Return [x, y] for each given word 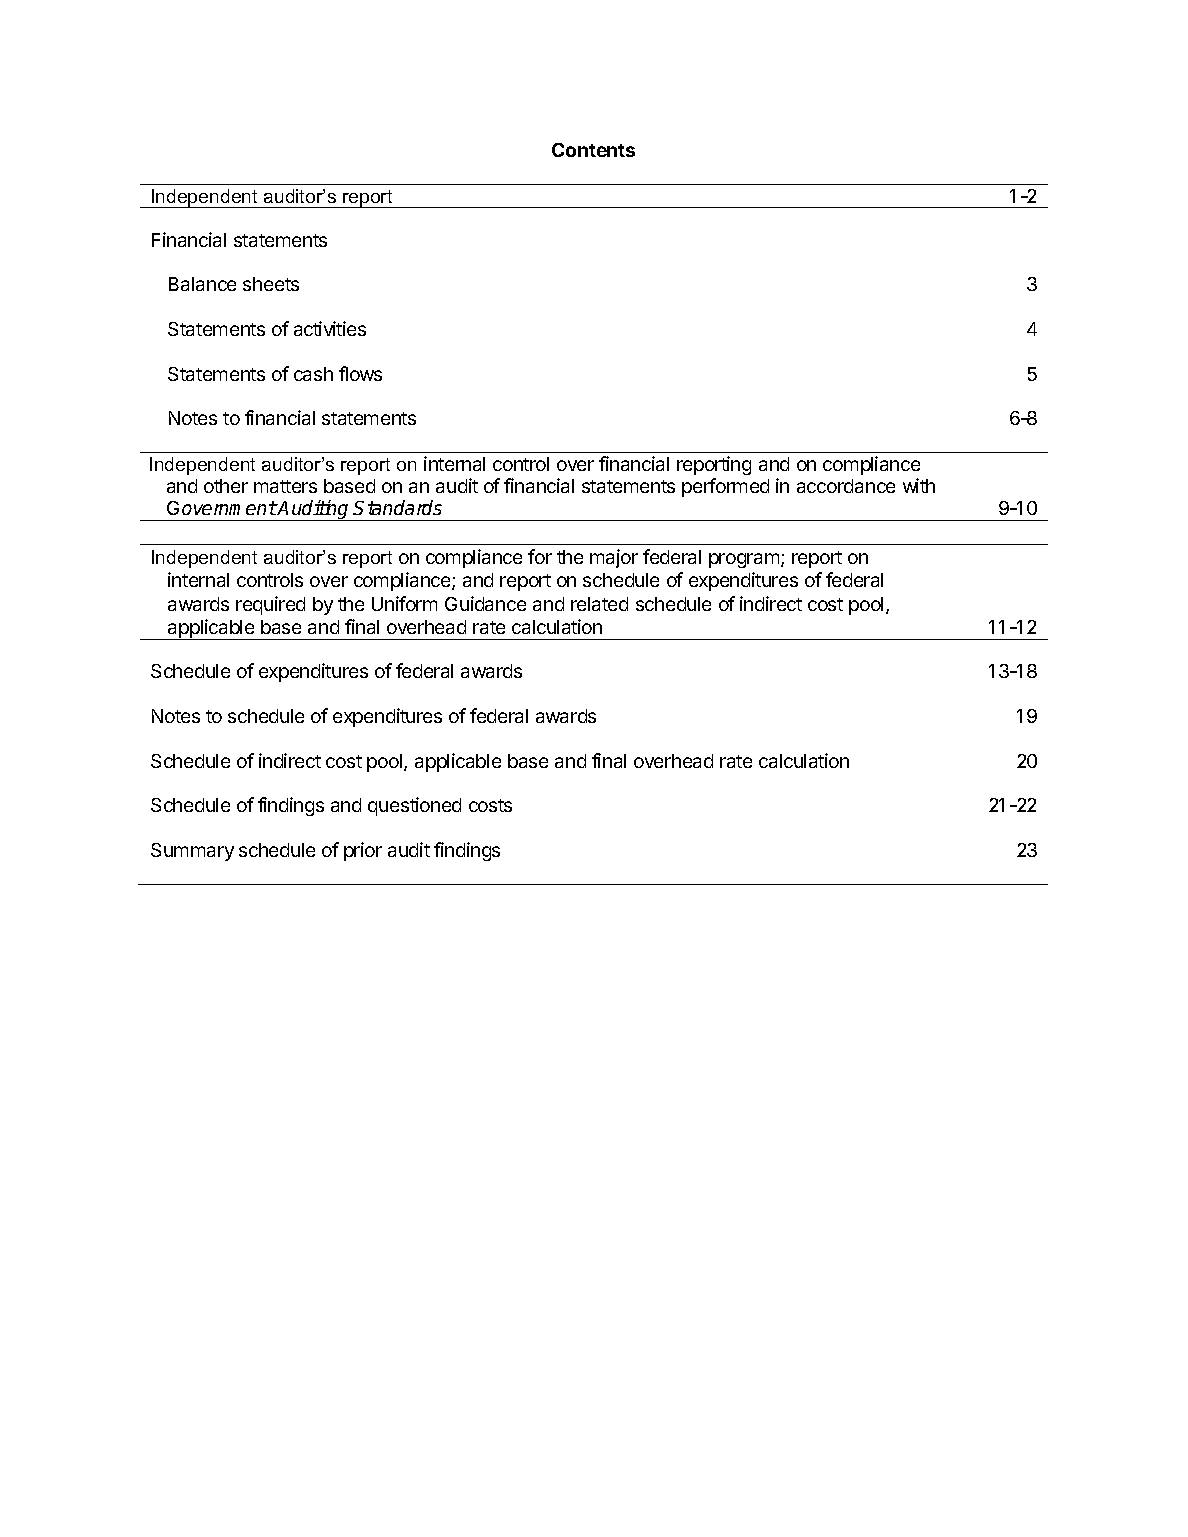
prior [363, 851]
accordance [846, 486]
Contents [593, 150]
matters [285, 486]
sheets [271, 284]
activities [330, 328]
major [614, 558]
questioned [414, 806]
